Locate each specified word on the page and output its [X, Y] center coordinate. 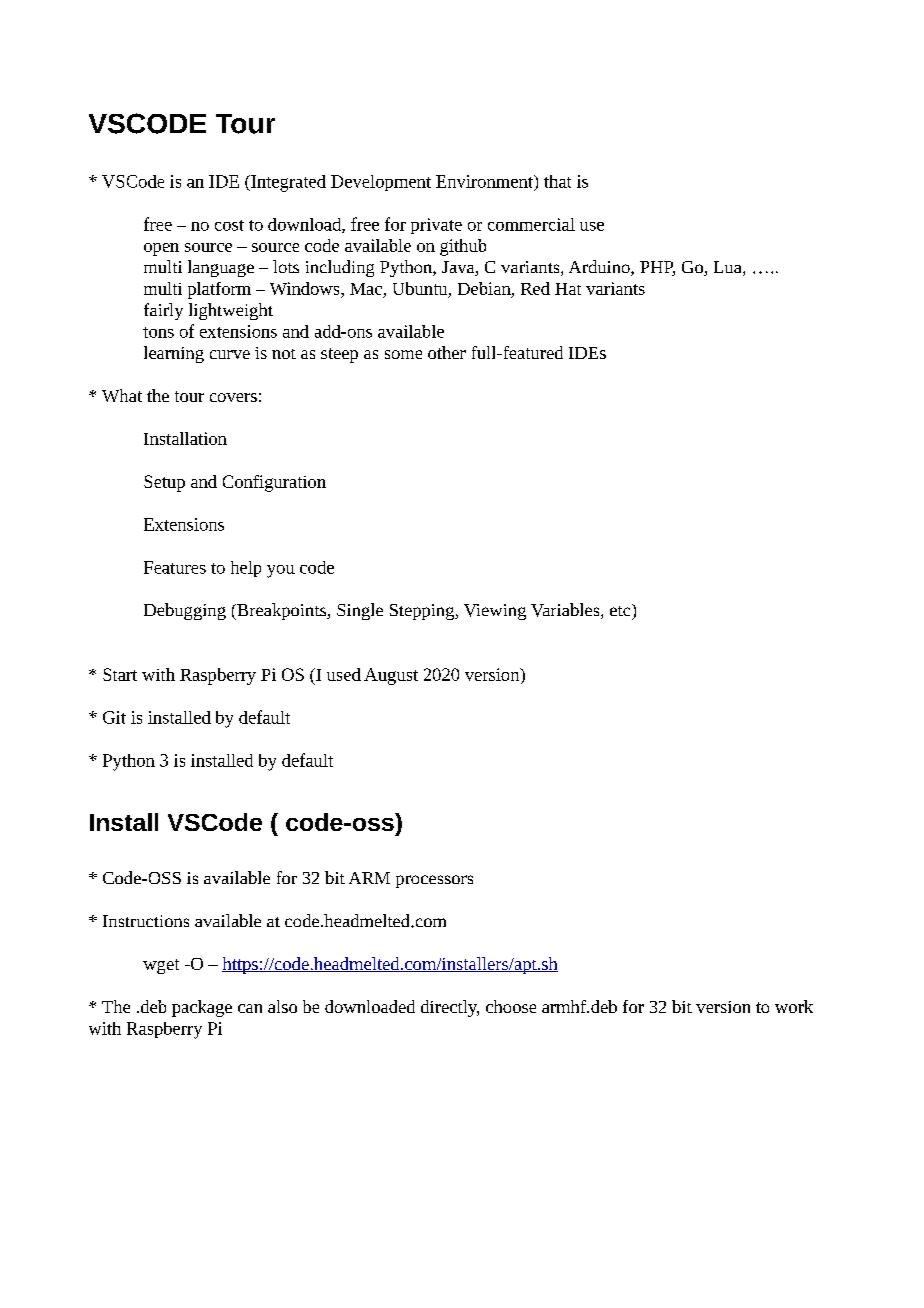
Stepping [423, 612]
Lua [729, 268]
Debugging [185, 611]
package [202, 1008]
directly [450, 1008]
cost [229, 225]
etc [621, 610]
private [436, 226]
